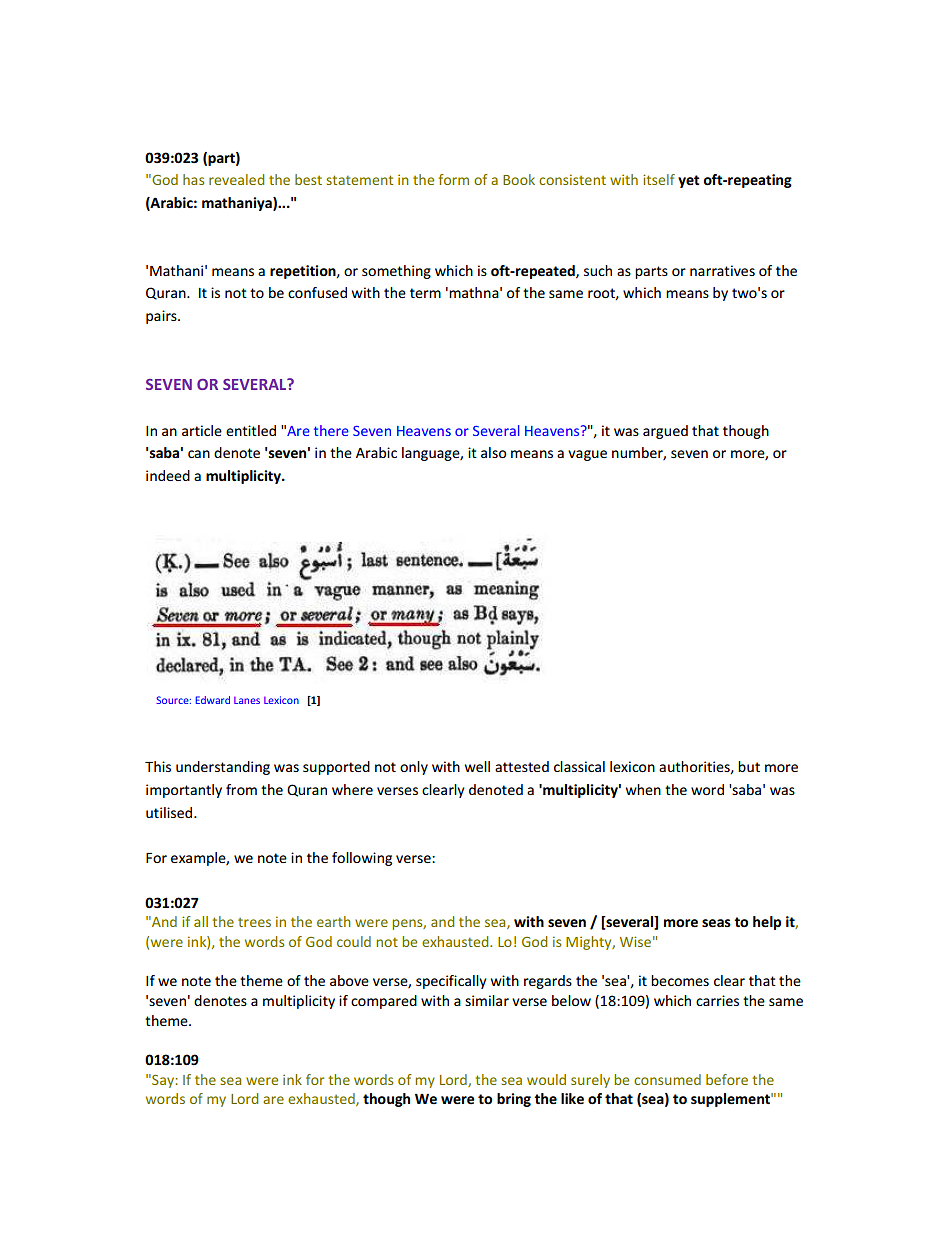 This screenshot has width=952, height=1233. I want to click on yet, so click(689, 181).
